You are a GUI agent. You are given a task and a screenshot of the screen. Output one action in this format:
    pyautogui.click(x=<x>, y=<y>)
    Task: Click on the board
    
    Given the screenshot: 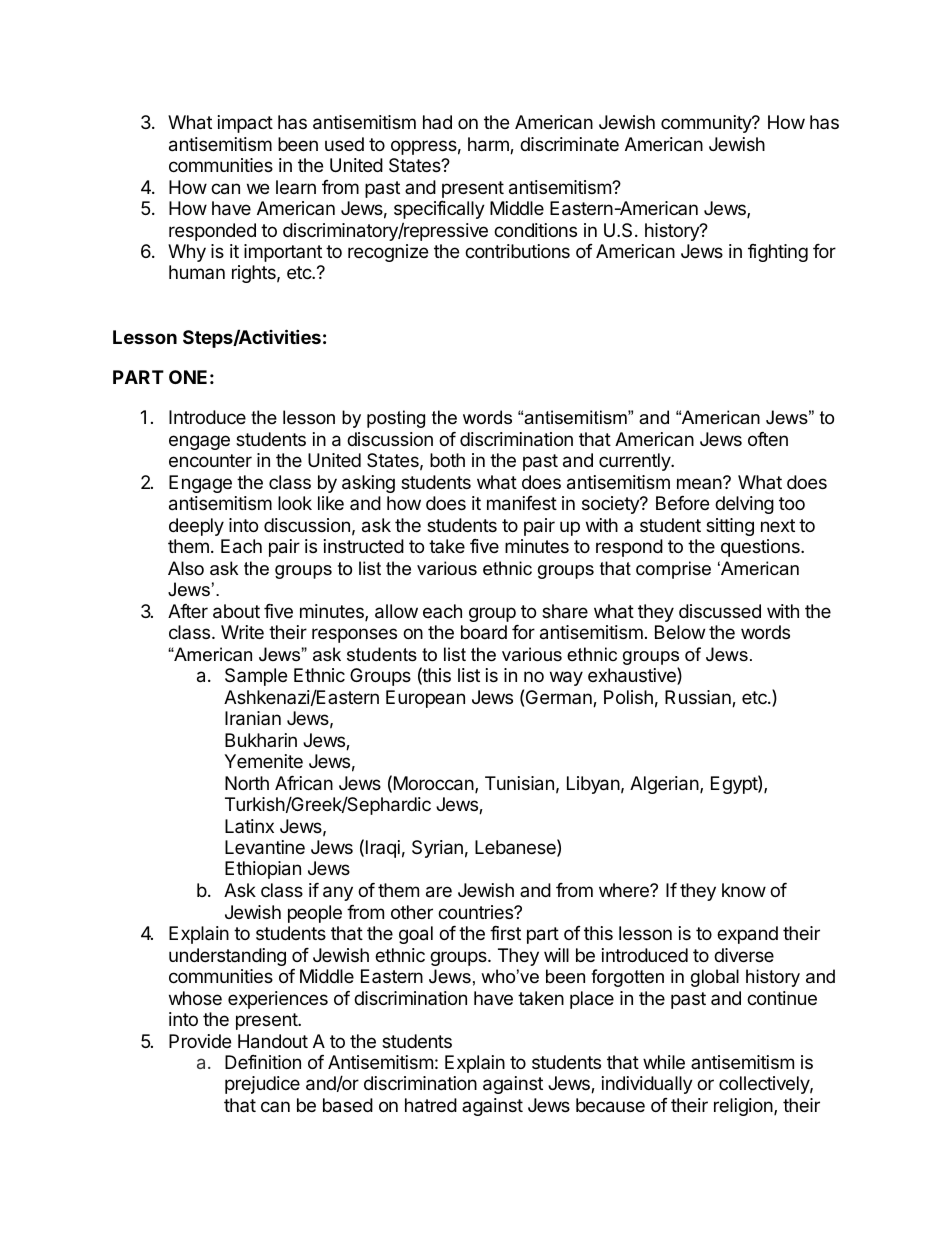 What is the action you would take?
    pyautogui.click(x=484, y=632)
